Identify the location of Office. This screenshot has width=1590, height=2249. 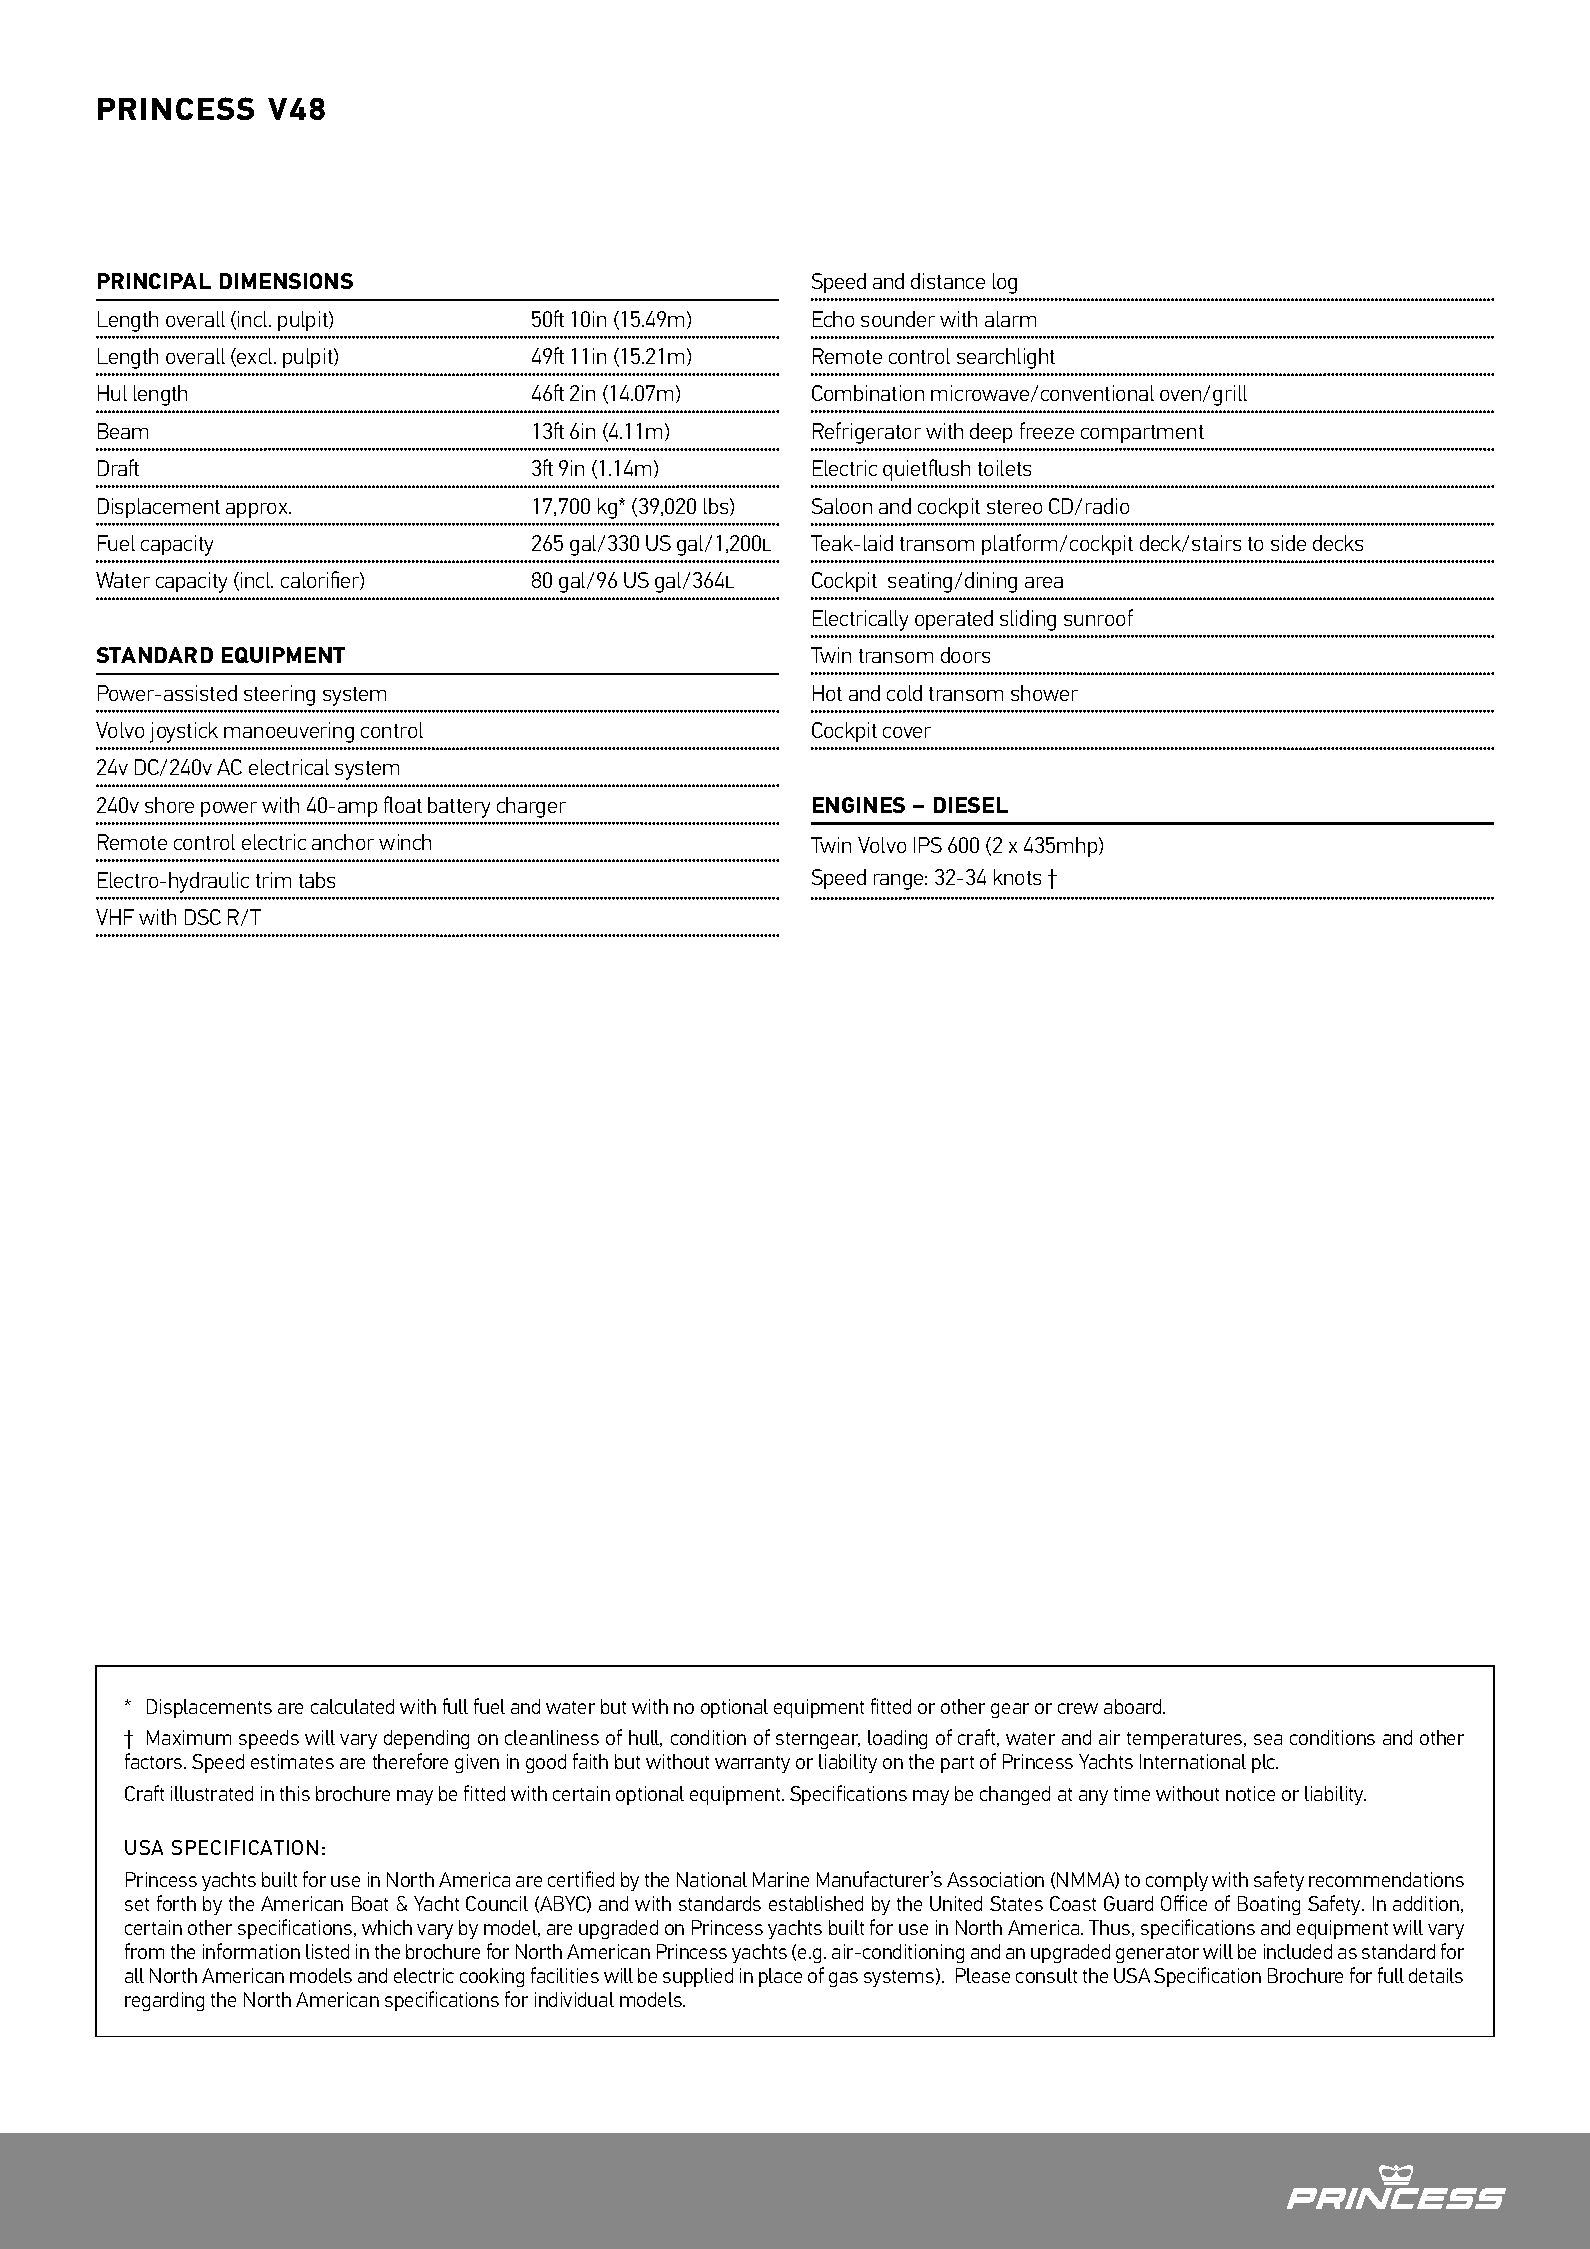
(1184, 1903).
